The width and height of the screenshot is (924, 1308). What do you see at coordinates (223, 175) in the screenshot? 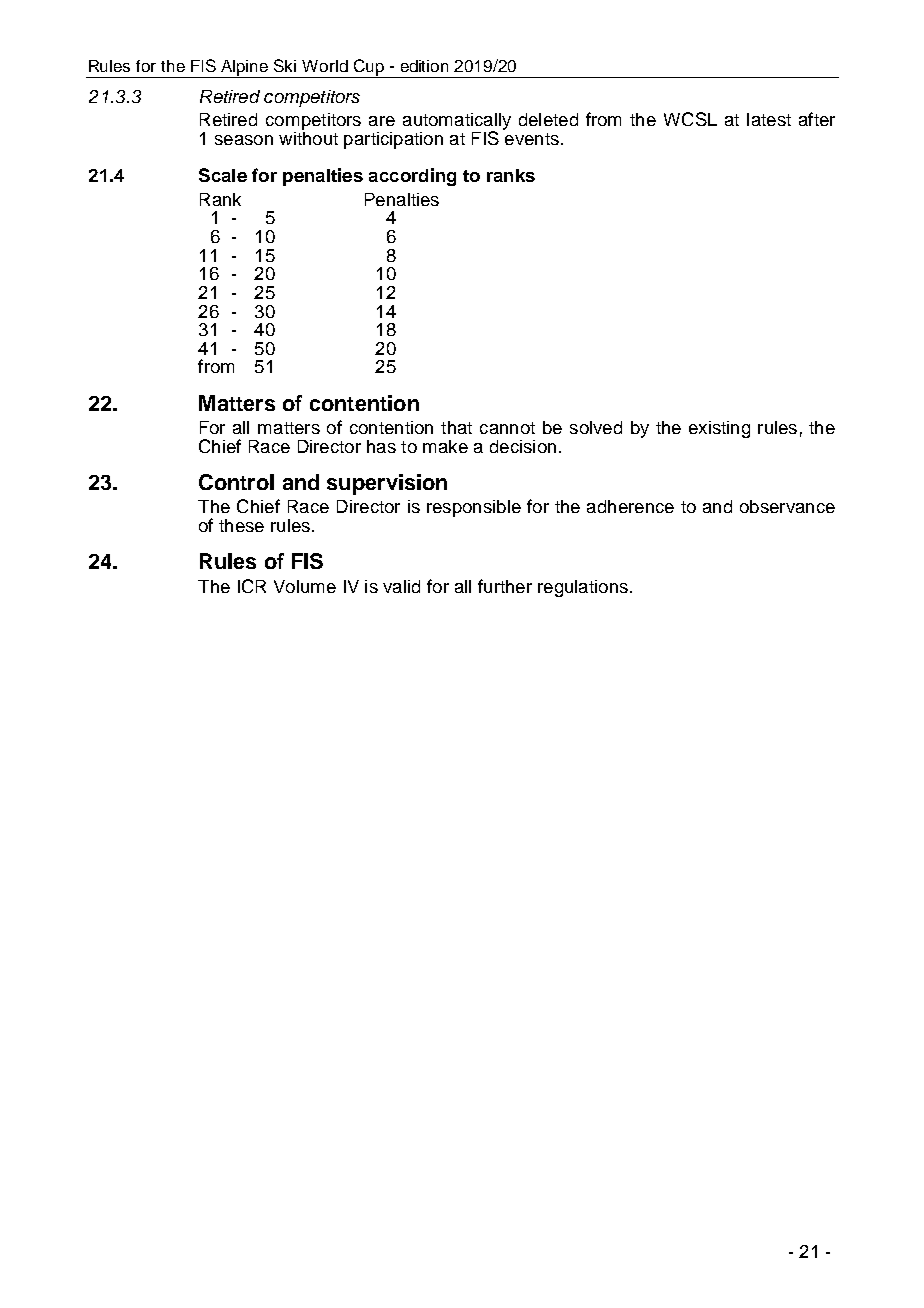
I see `Scale` at bounding box center [223, 175].
